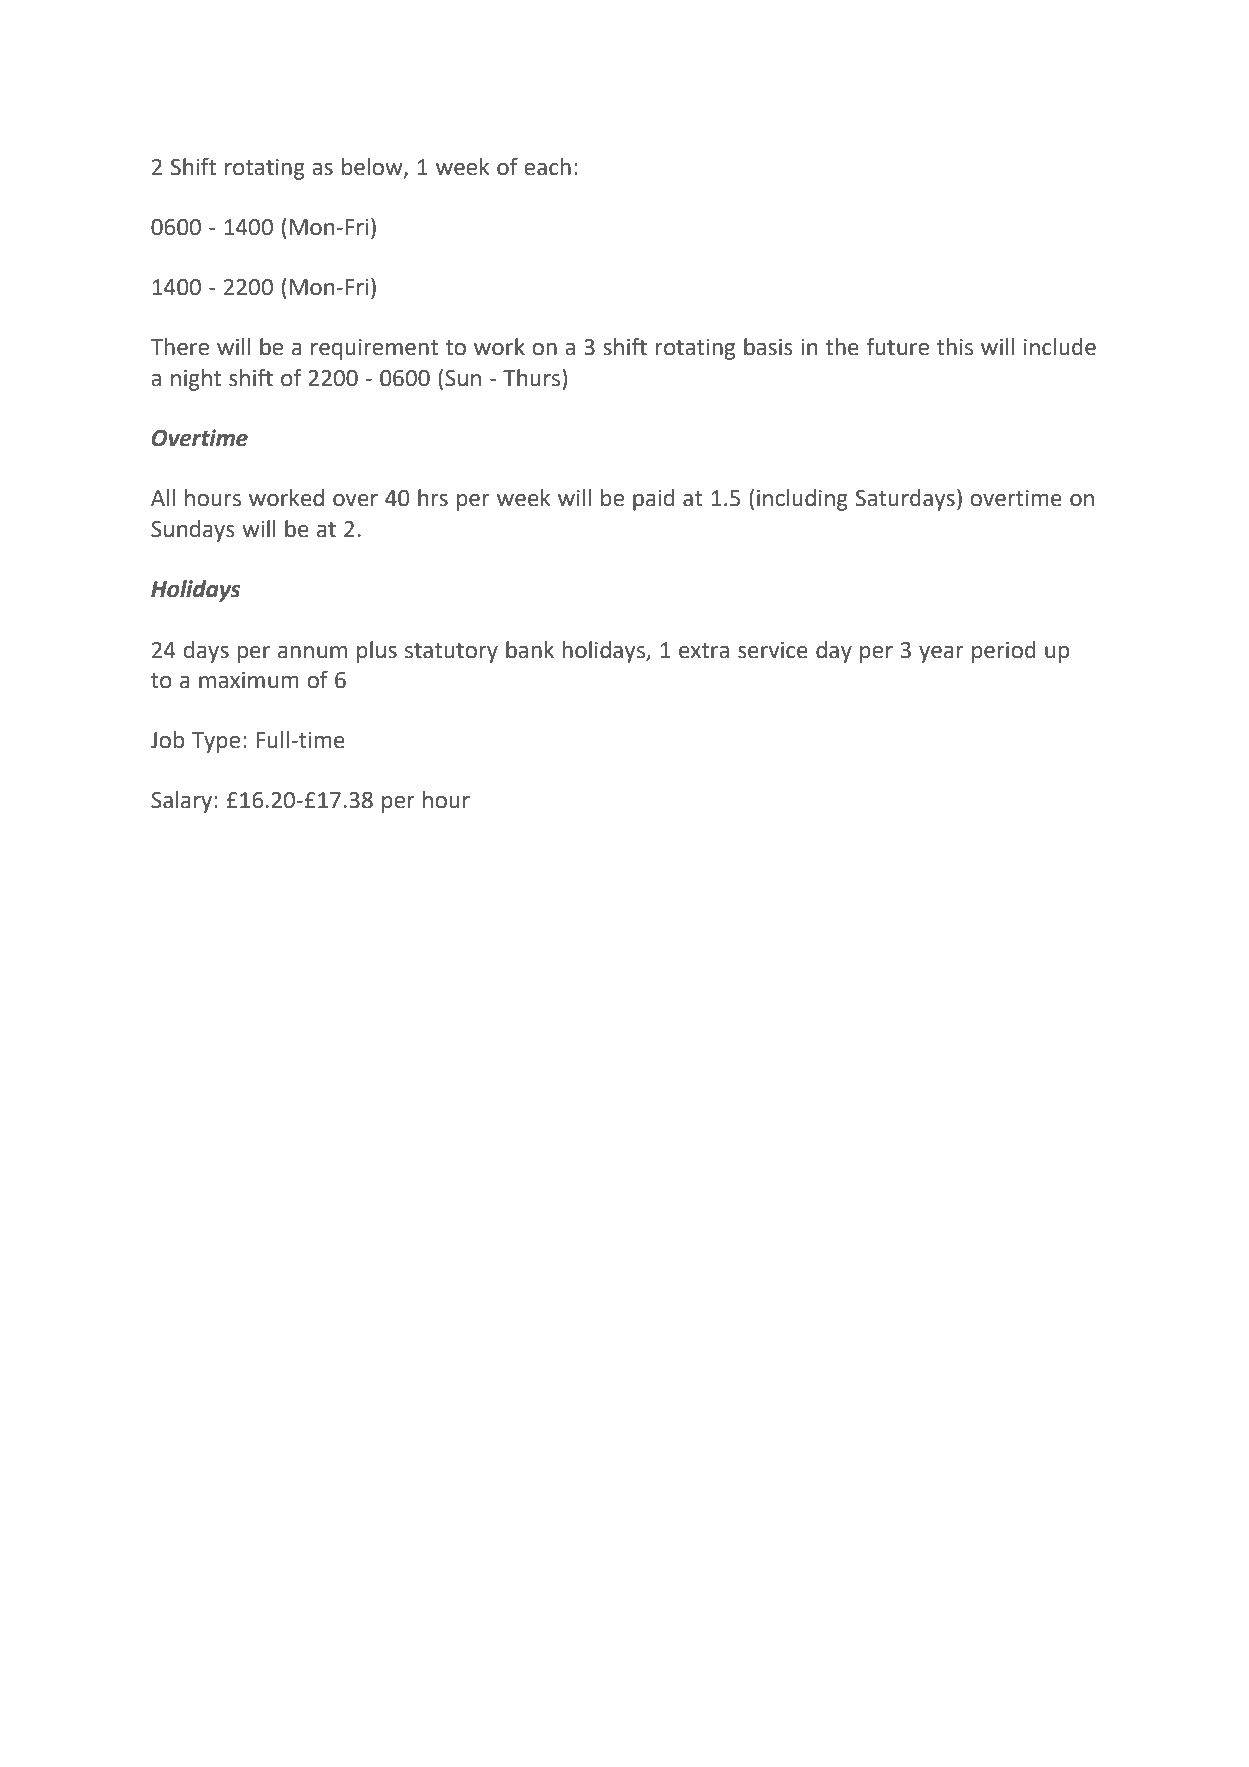  I want to click on paid, so click(653, 500).
